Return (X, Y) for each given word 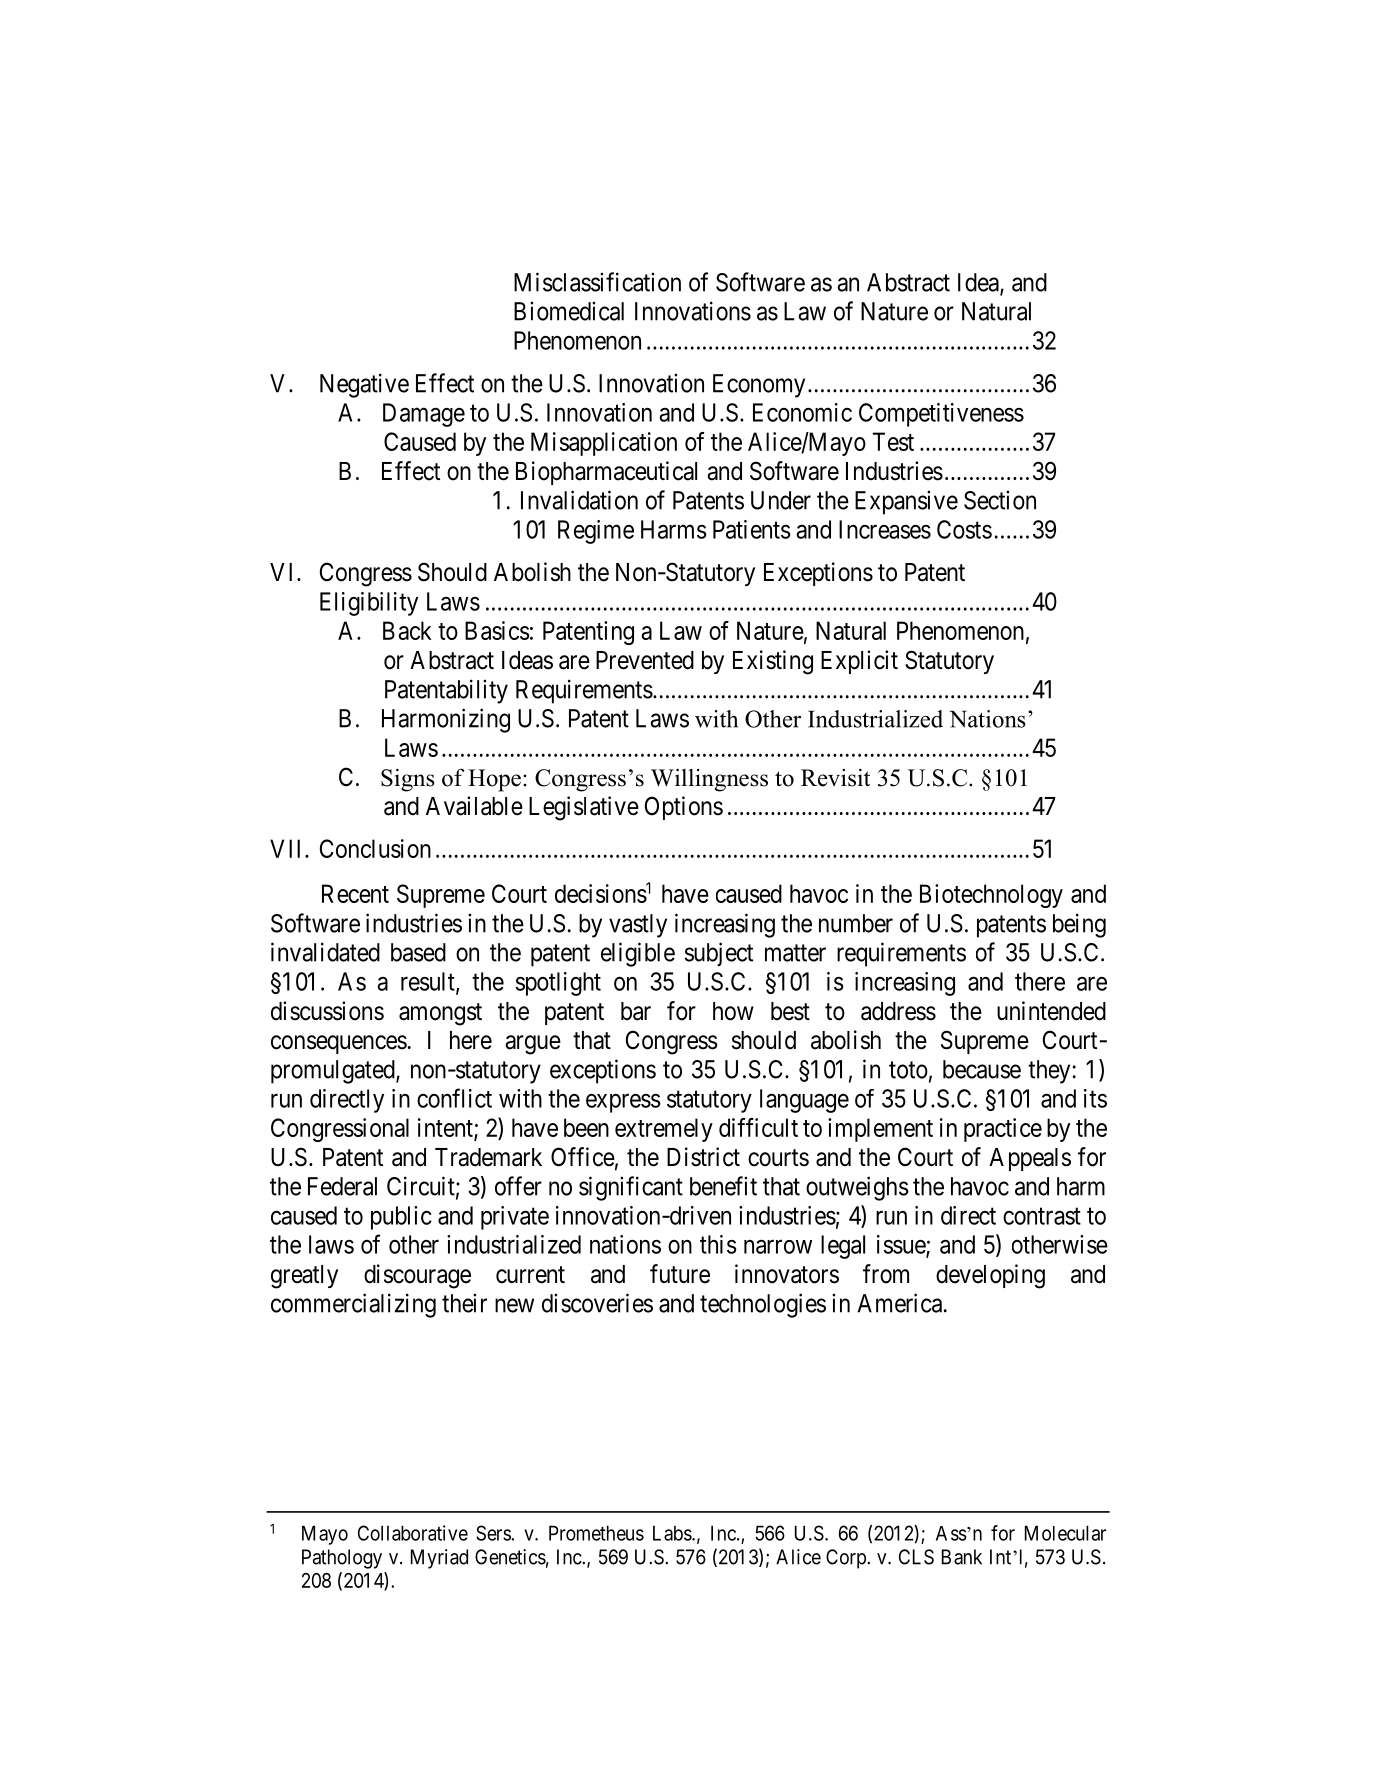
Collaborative (413, 1533)
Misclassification (597, 282)
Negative (364, 385)
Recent (355, 893)
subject (719, 954)
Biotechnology (991, 896)
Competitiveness (941, 415)
